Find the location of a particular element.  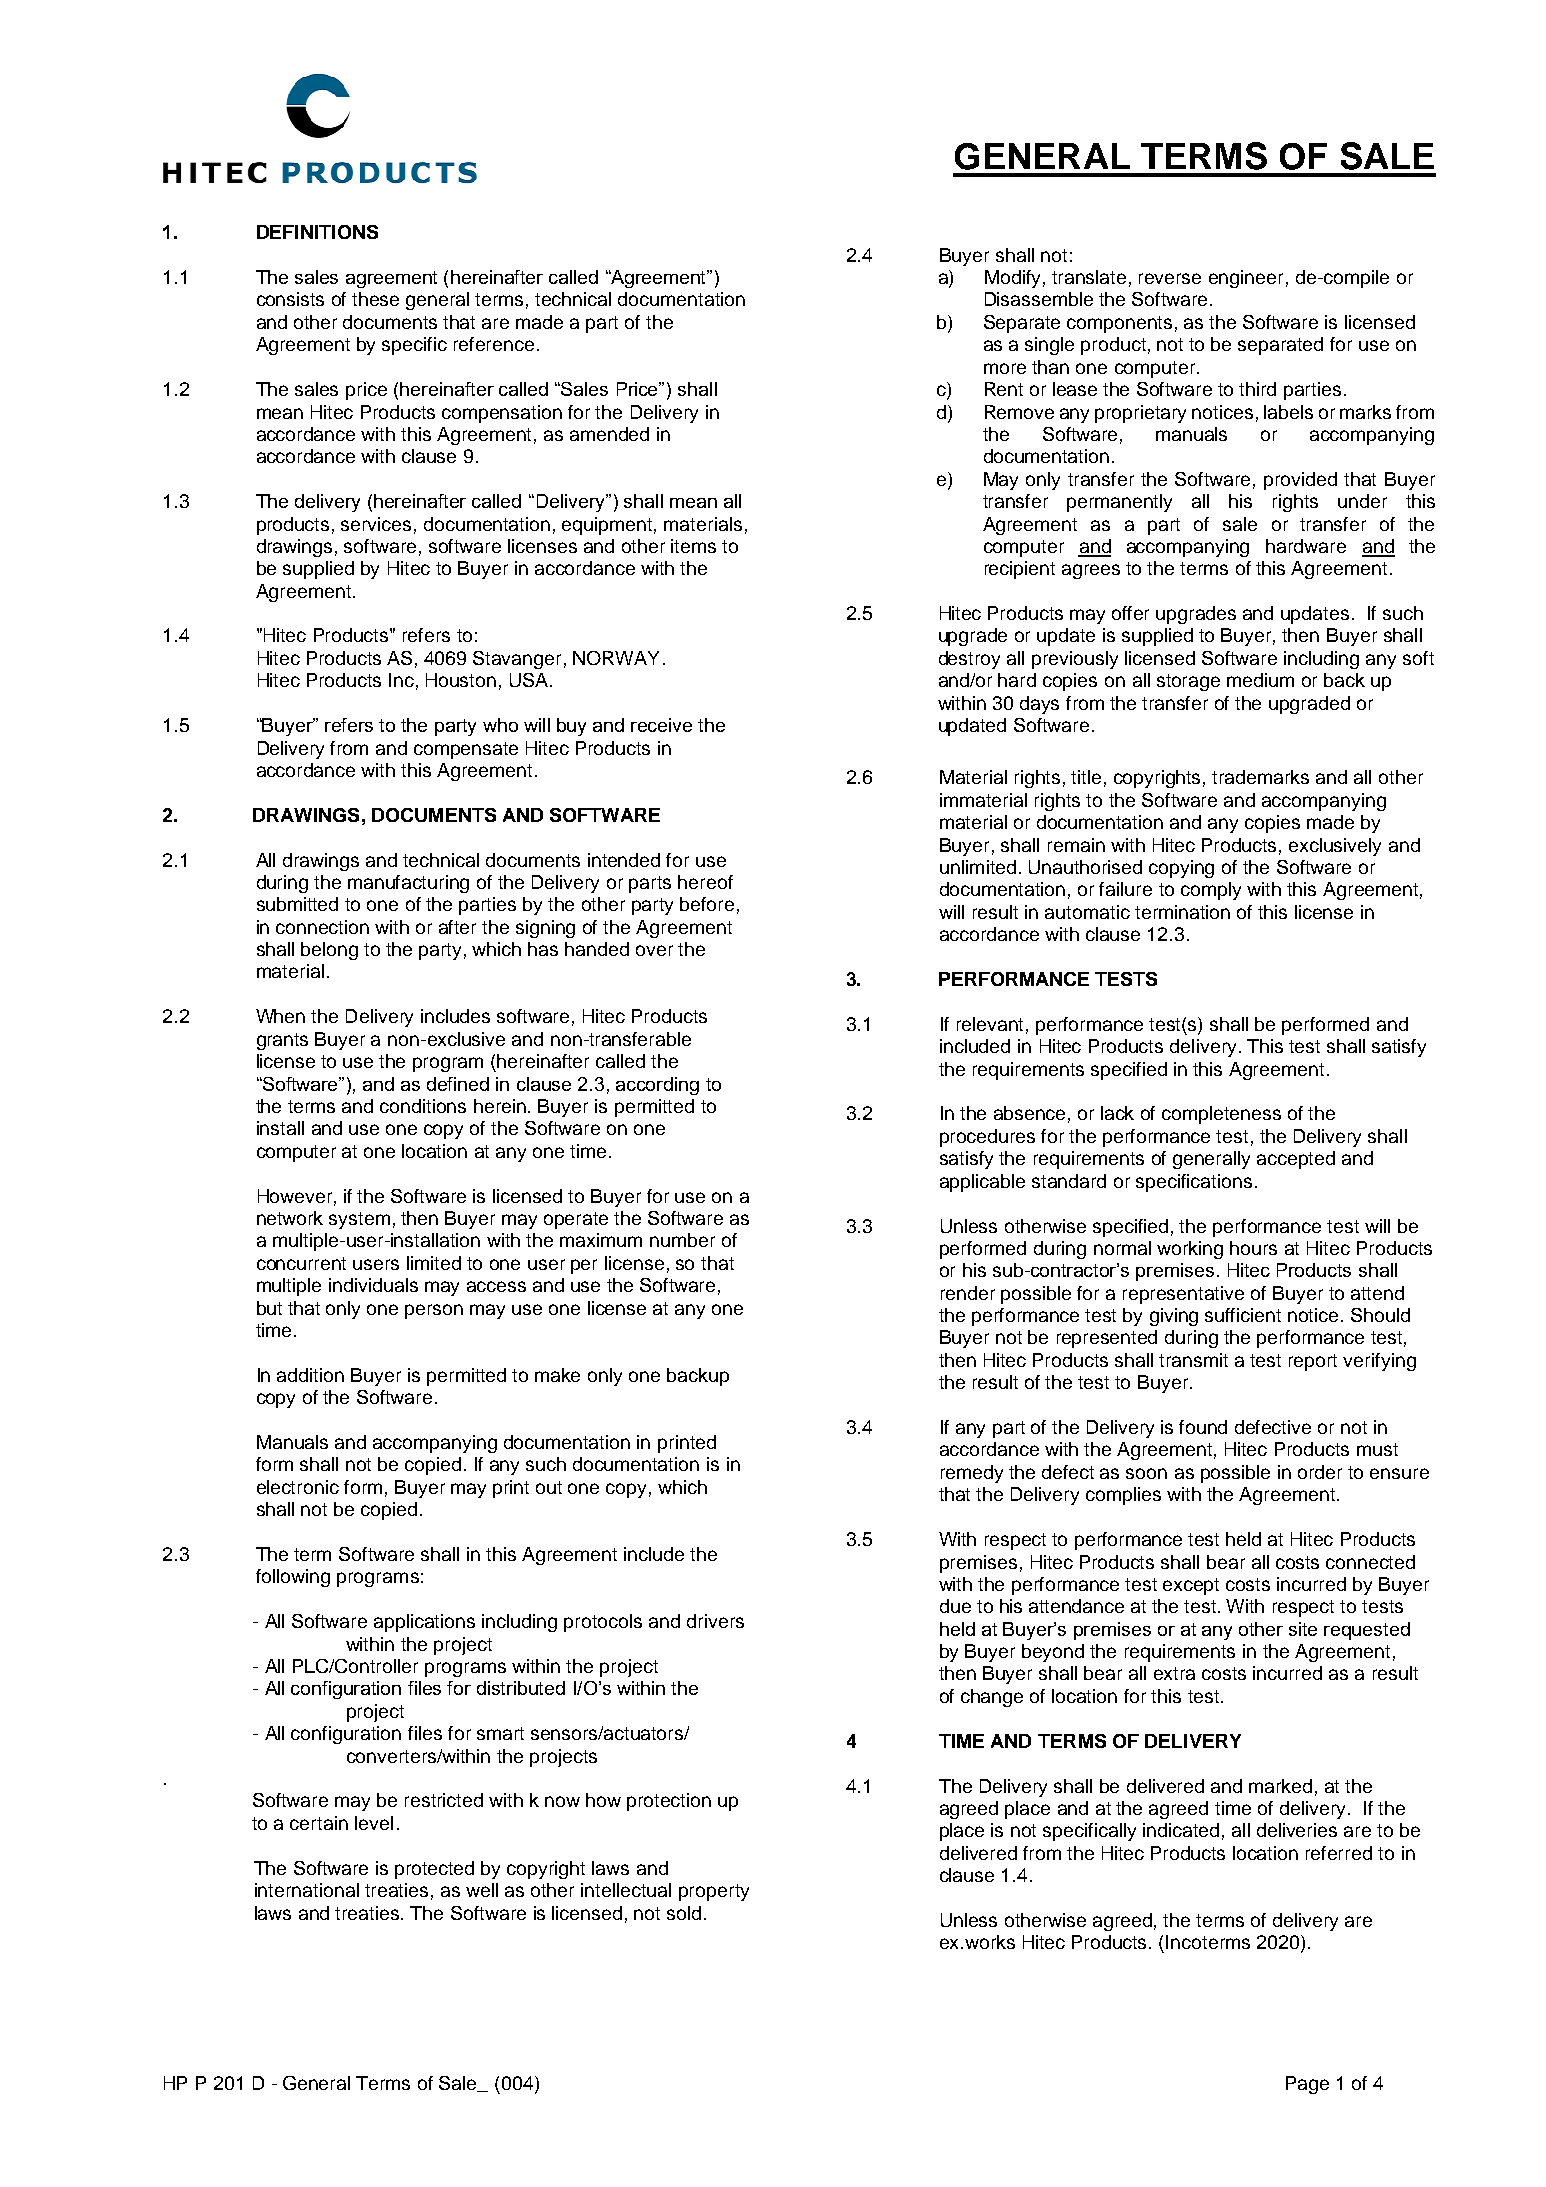

reverse is located at coordinates (1170, 278).
